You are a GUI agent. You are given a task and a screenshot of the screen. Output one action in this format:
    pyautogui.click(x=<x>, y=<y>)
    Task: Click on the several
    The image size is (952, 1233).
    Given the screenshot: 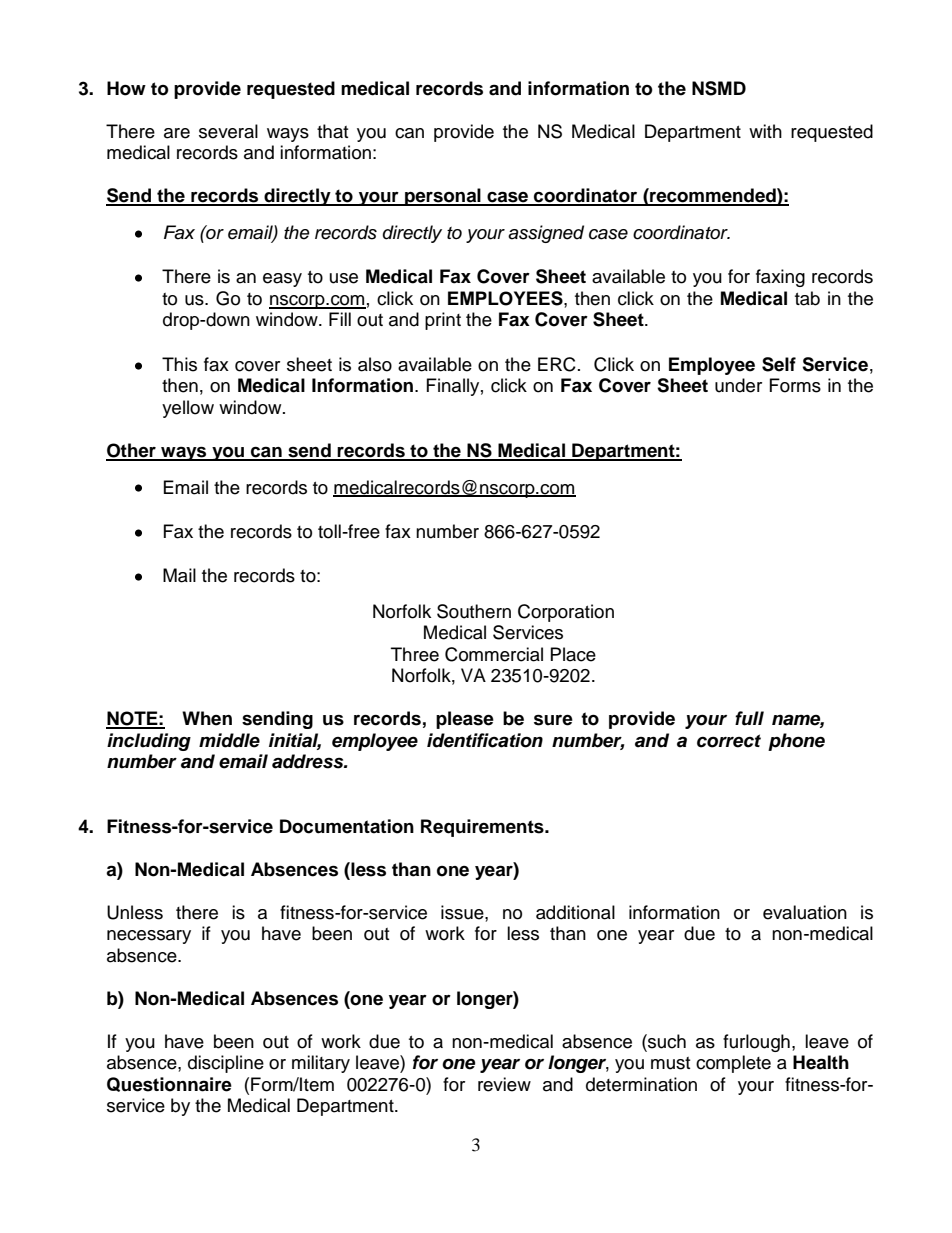 What is the action you would take?
    pyautogui.click(x=228, y=131)
